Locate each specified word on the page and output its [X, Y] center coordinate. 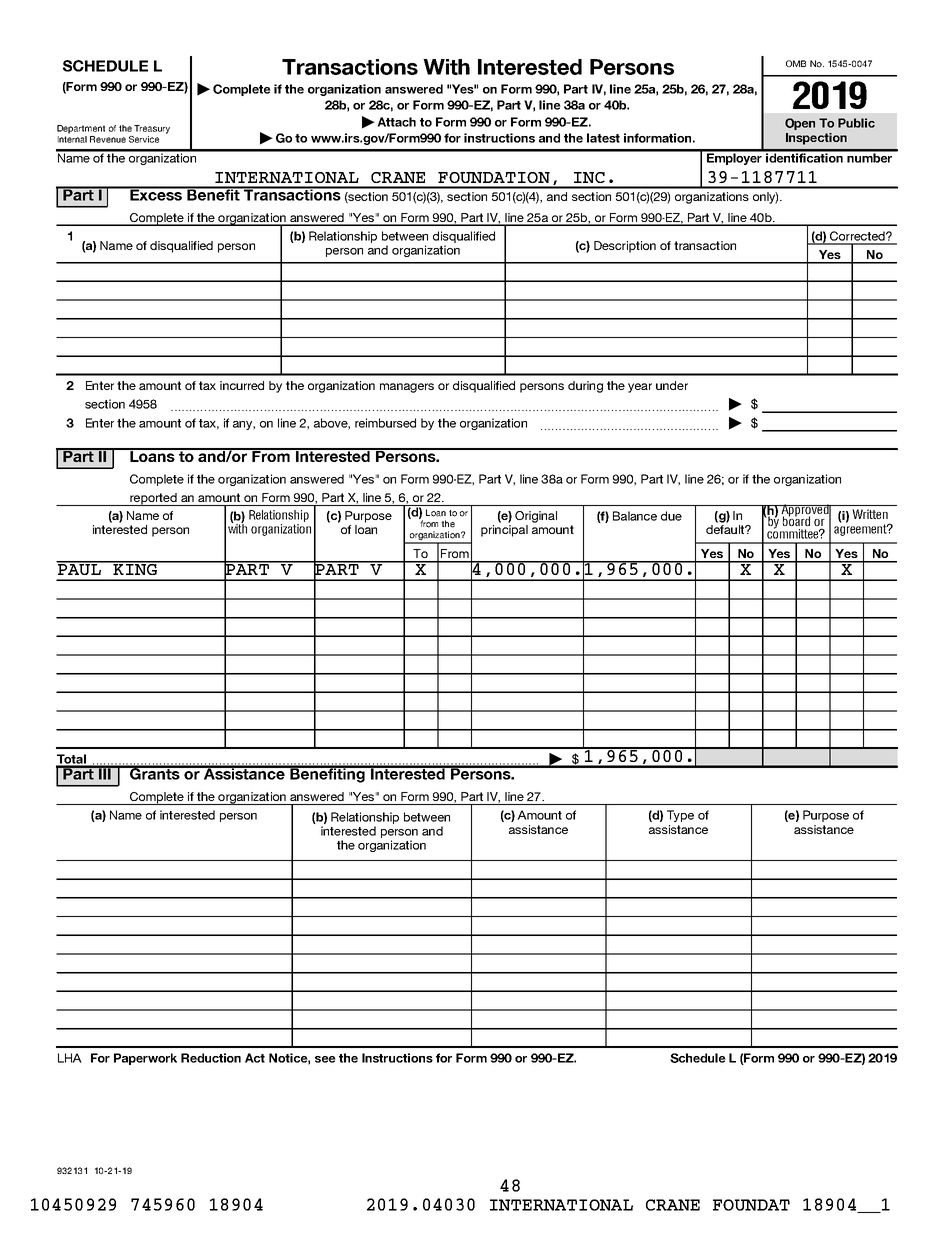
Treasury [152, 129]
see [325, 1059]
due [671, 516]
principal [504, 531]
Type [680, 816]
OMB [796, 63]
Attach [396, 122]
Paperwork [145, 1059]
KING [135, 568]
